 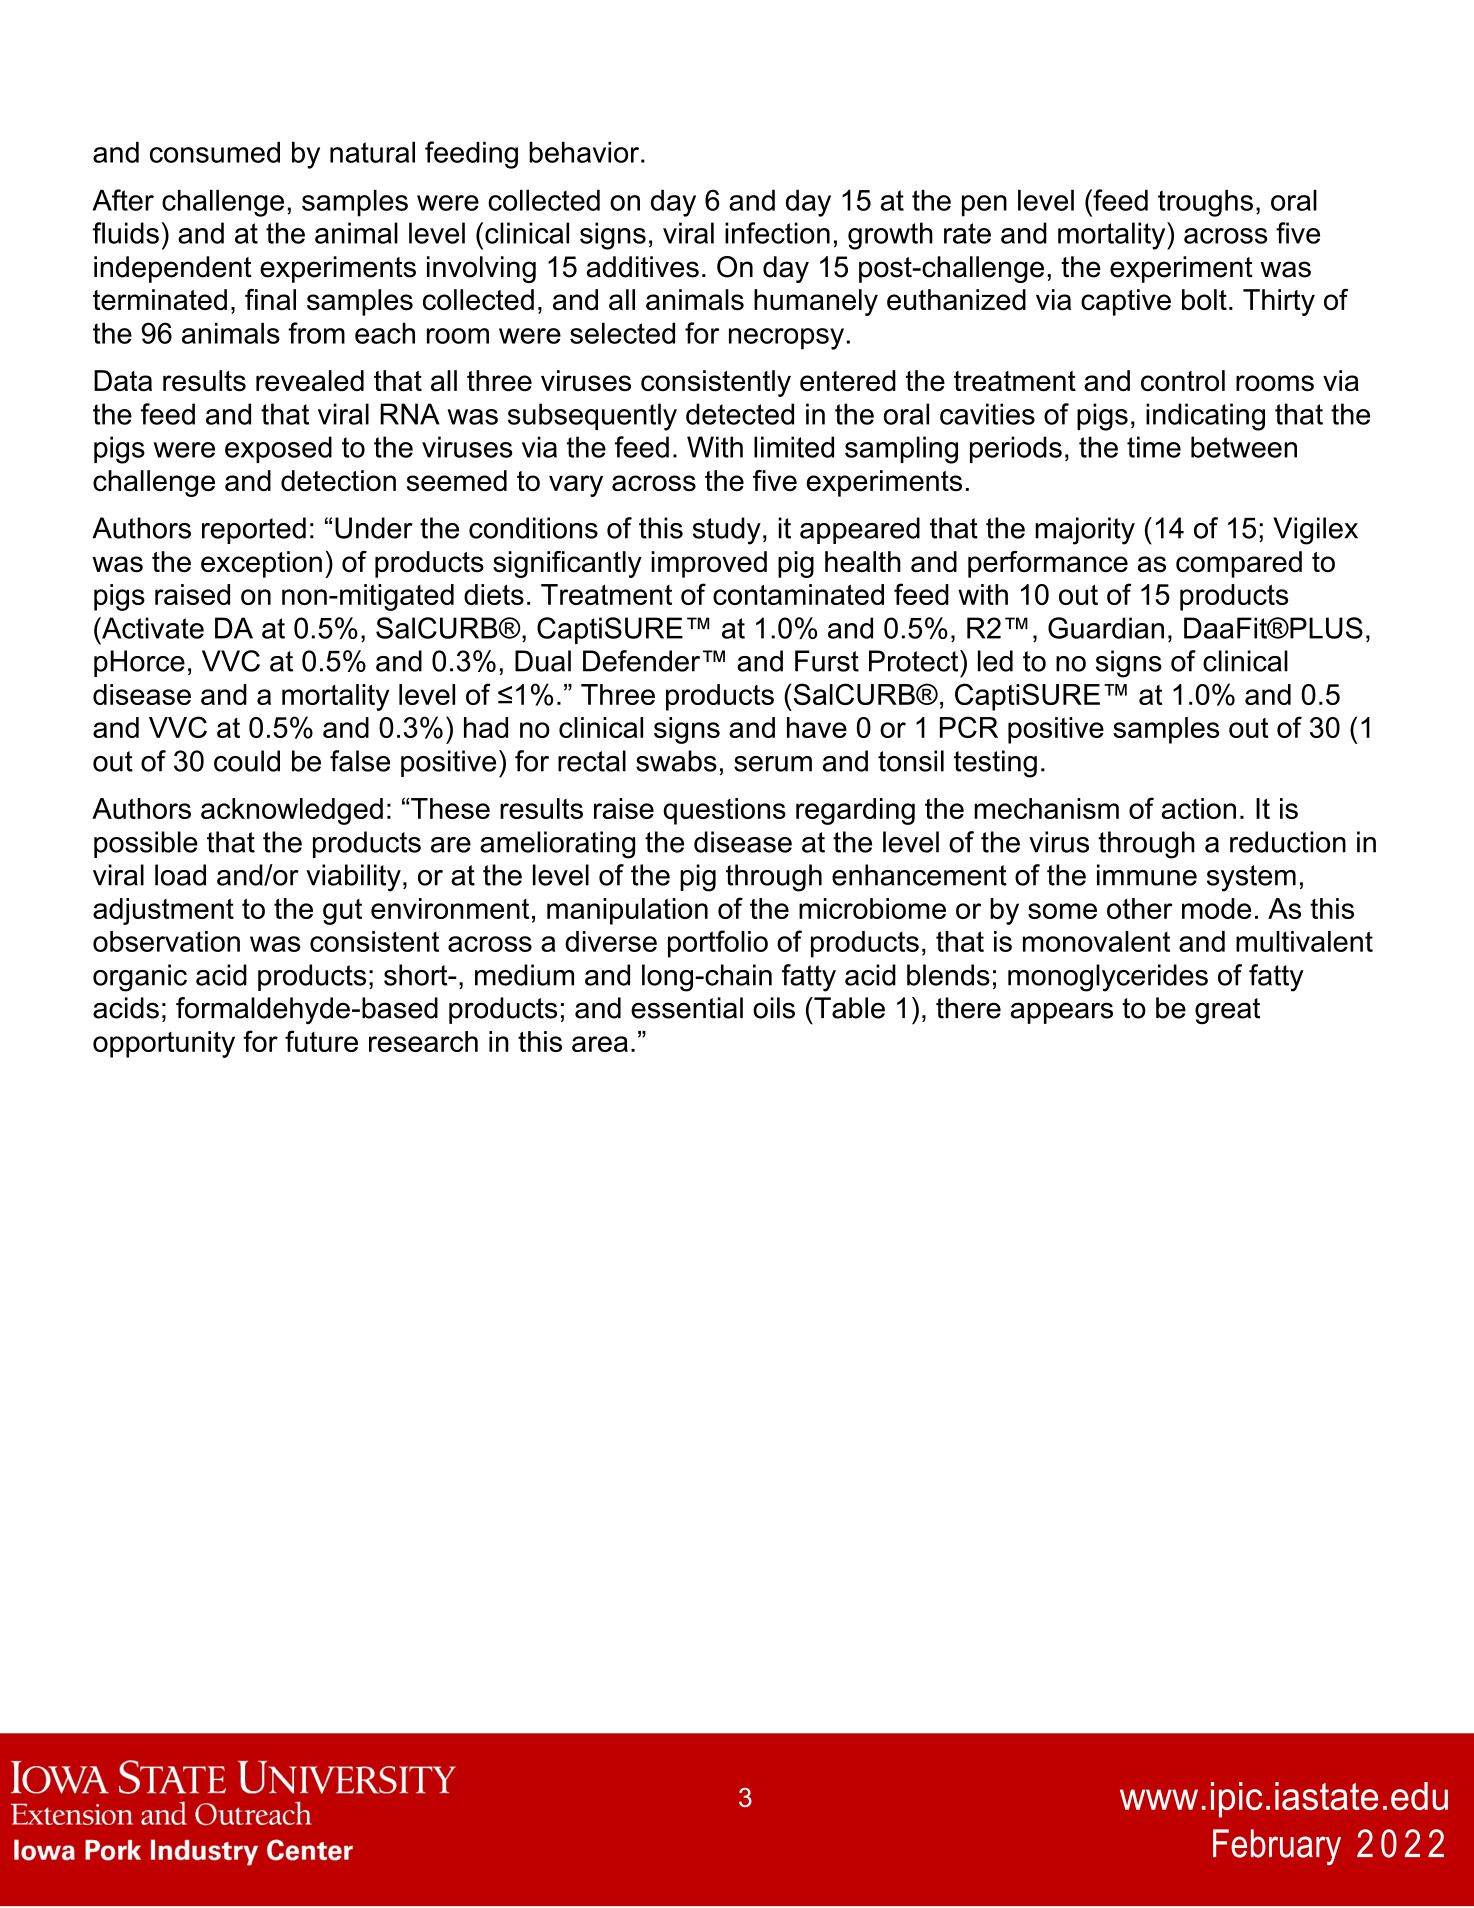 I want to click on infection, so click(x=777, y=233).
